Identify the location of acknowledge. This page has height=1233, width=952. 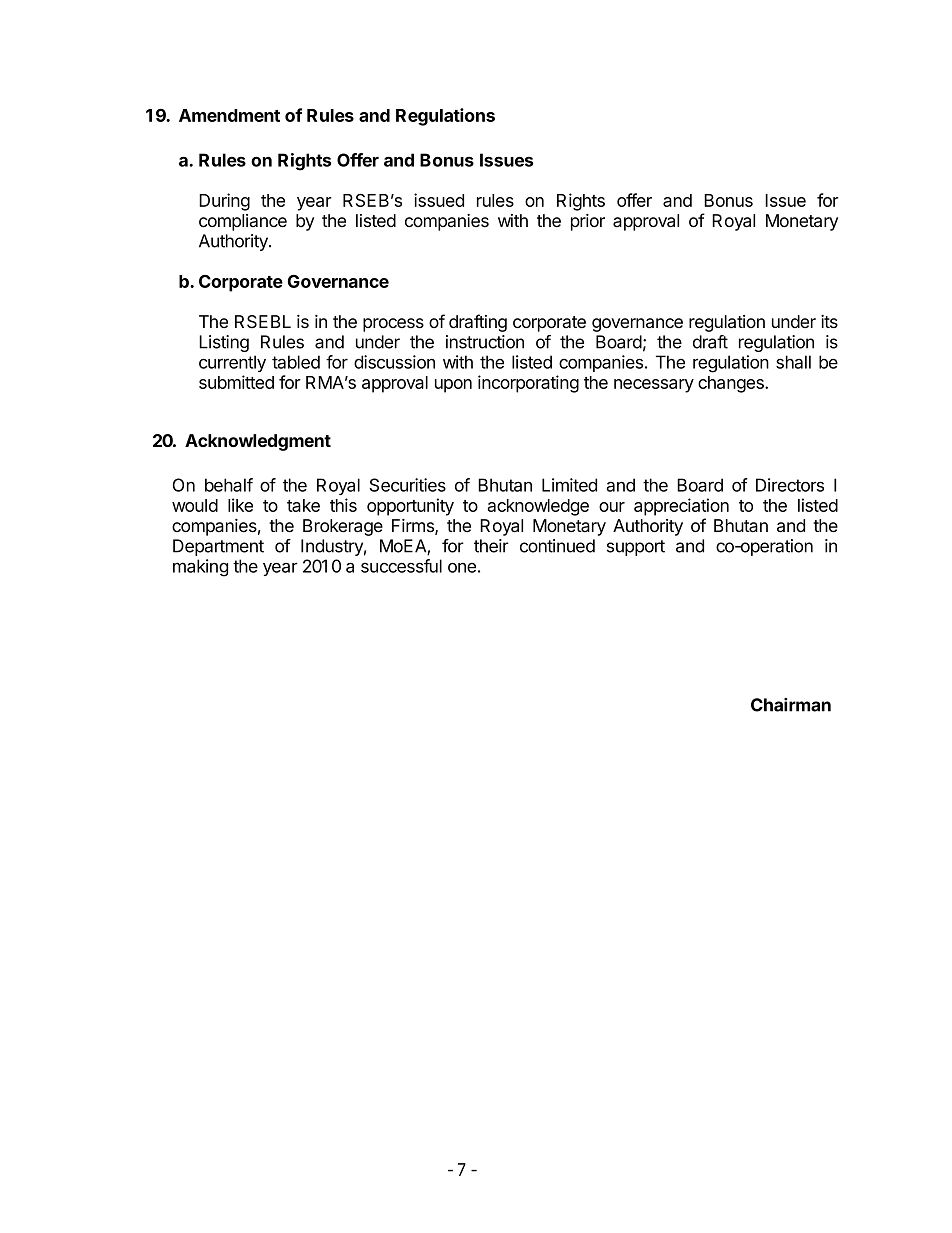
(538, 507).
